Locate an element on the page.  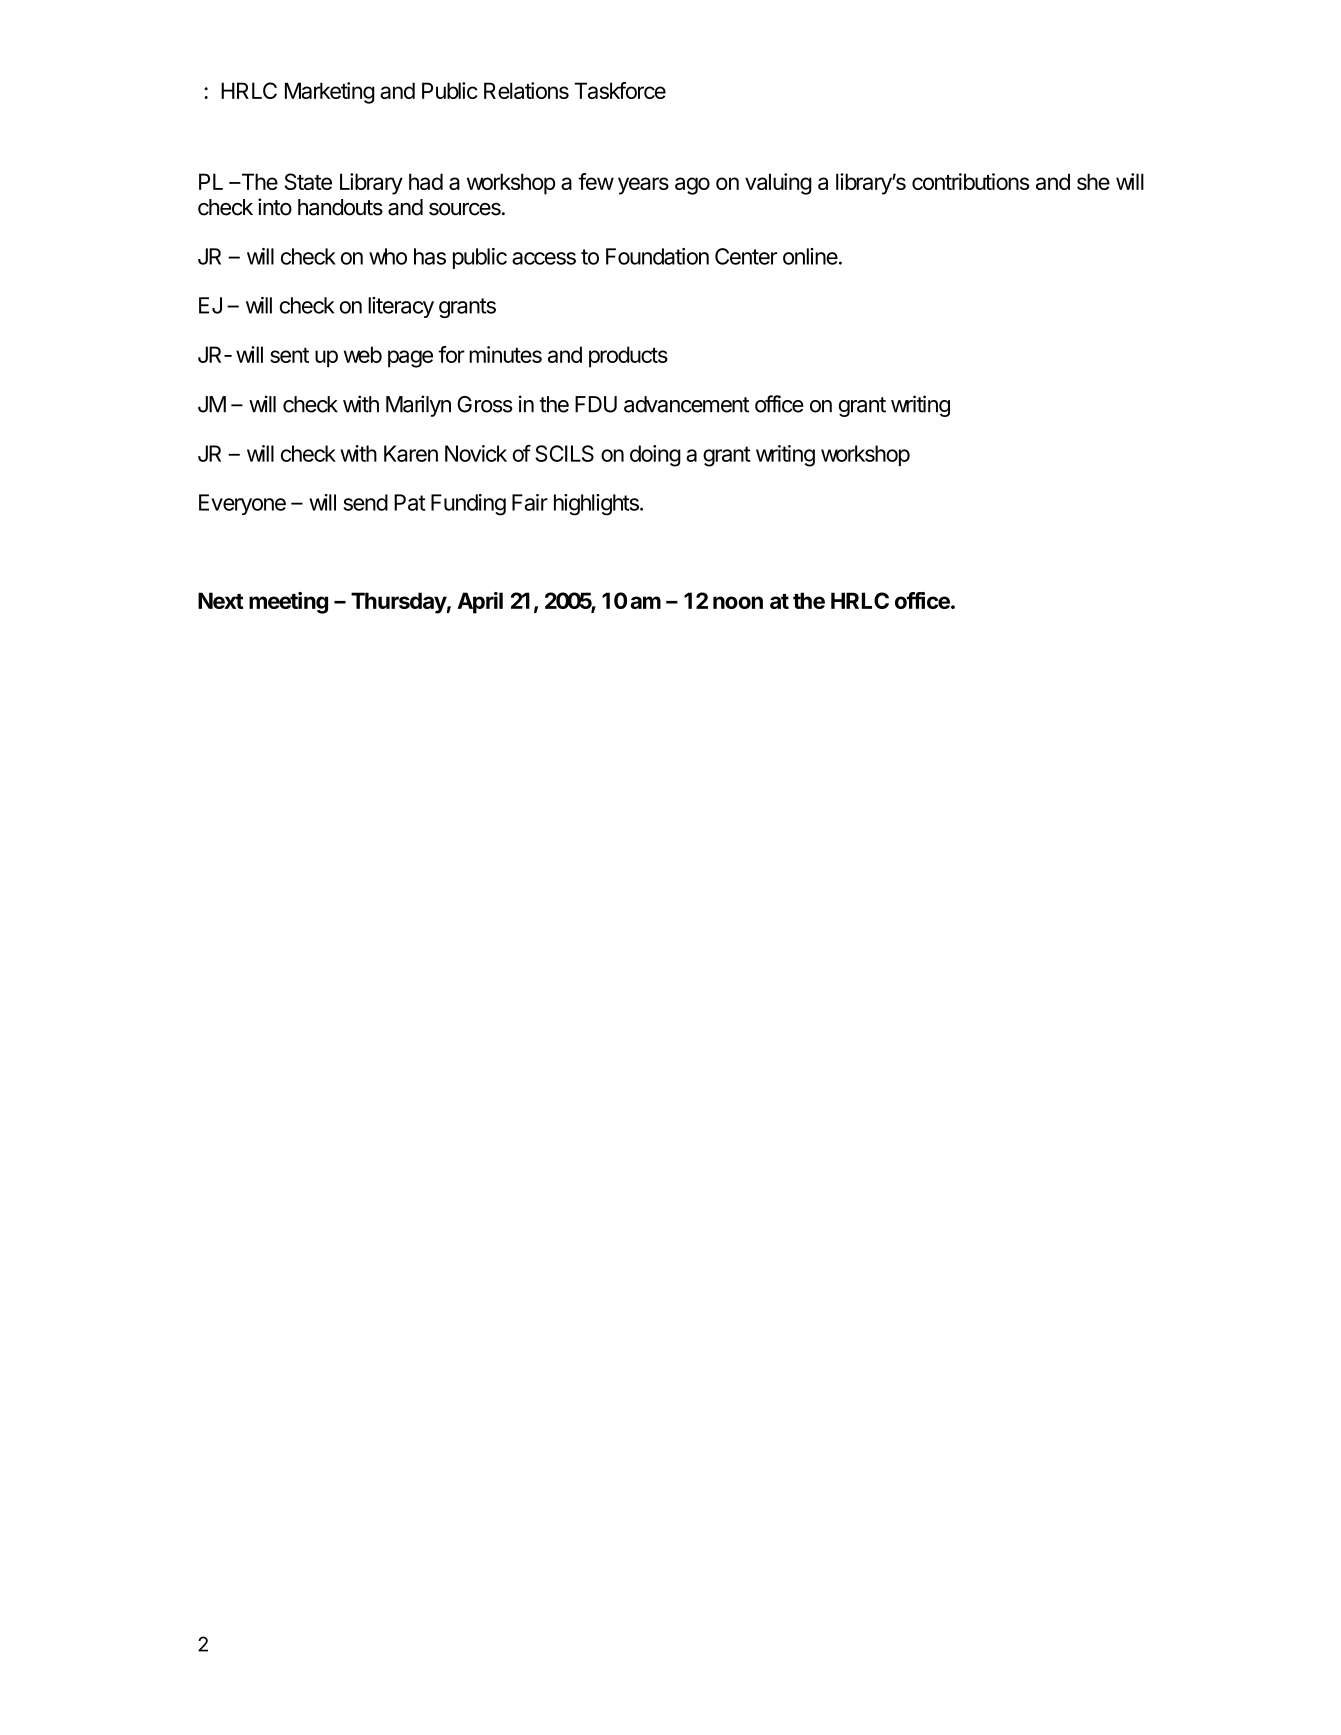
contributions is located at coordinates (970, 181).
